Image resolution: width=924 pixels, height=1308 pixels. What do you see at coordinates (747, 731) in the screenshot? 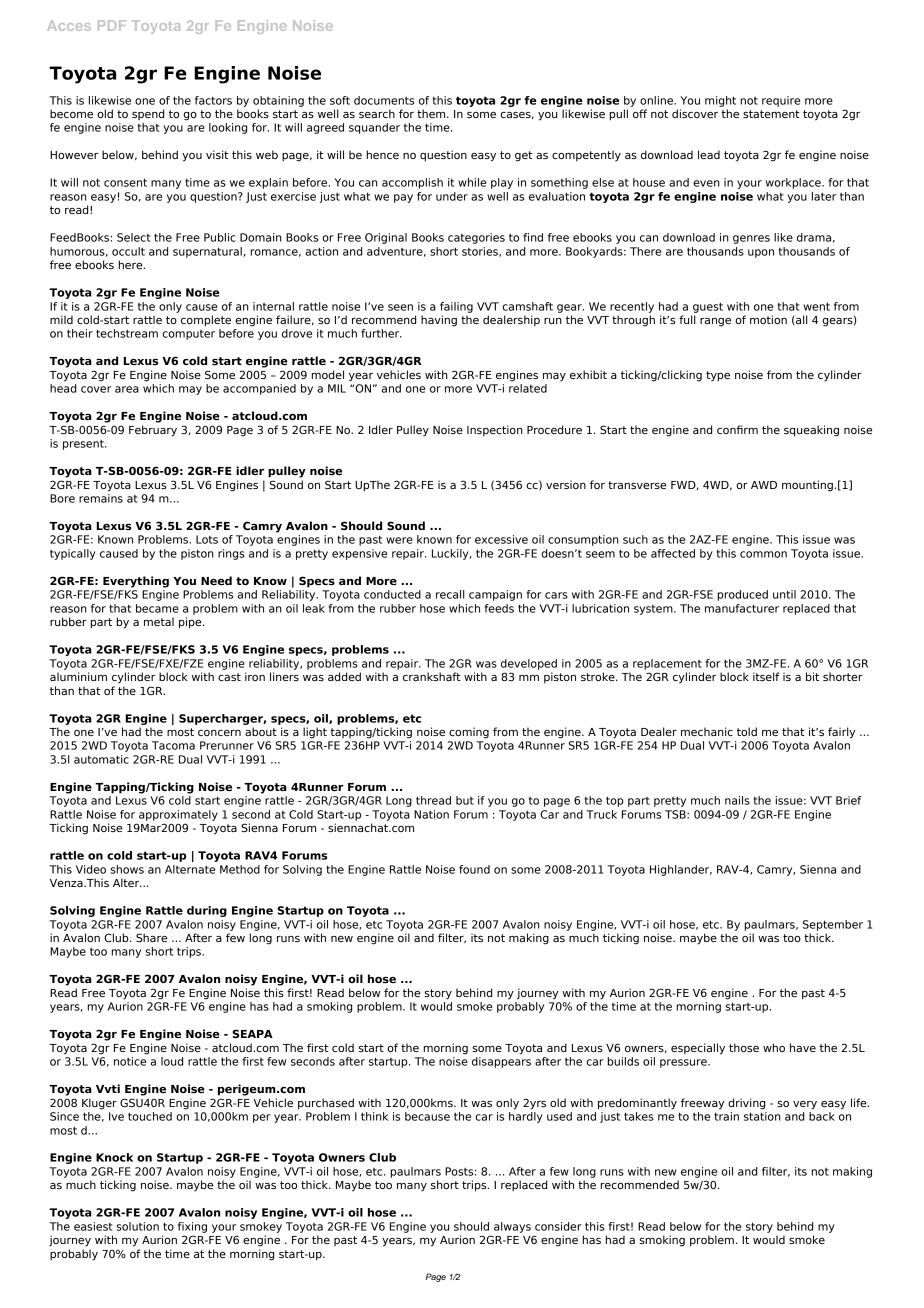
I see `told` at bounding box center [747, 731].
